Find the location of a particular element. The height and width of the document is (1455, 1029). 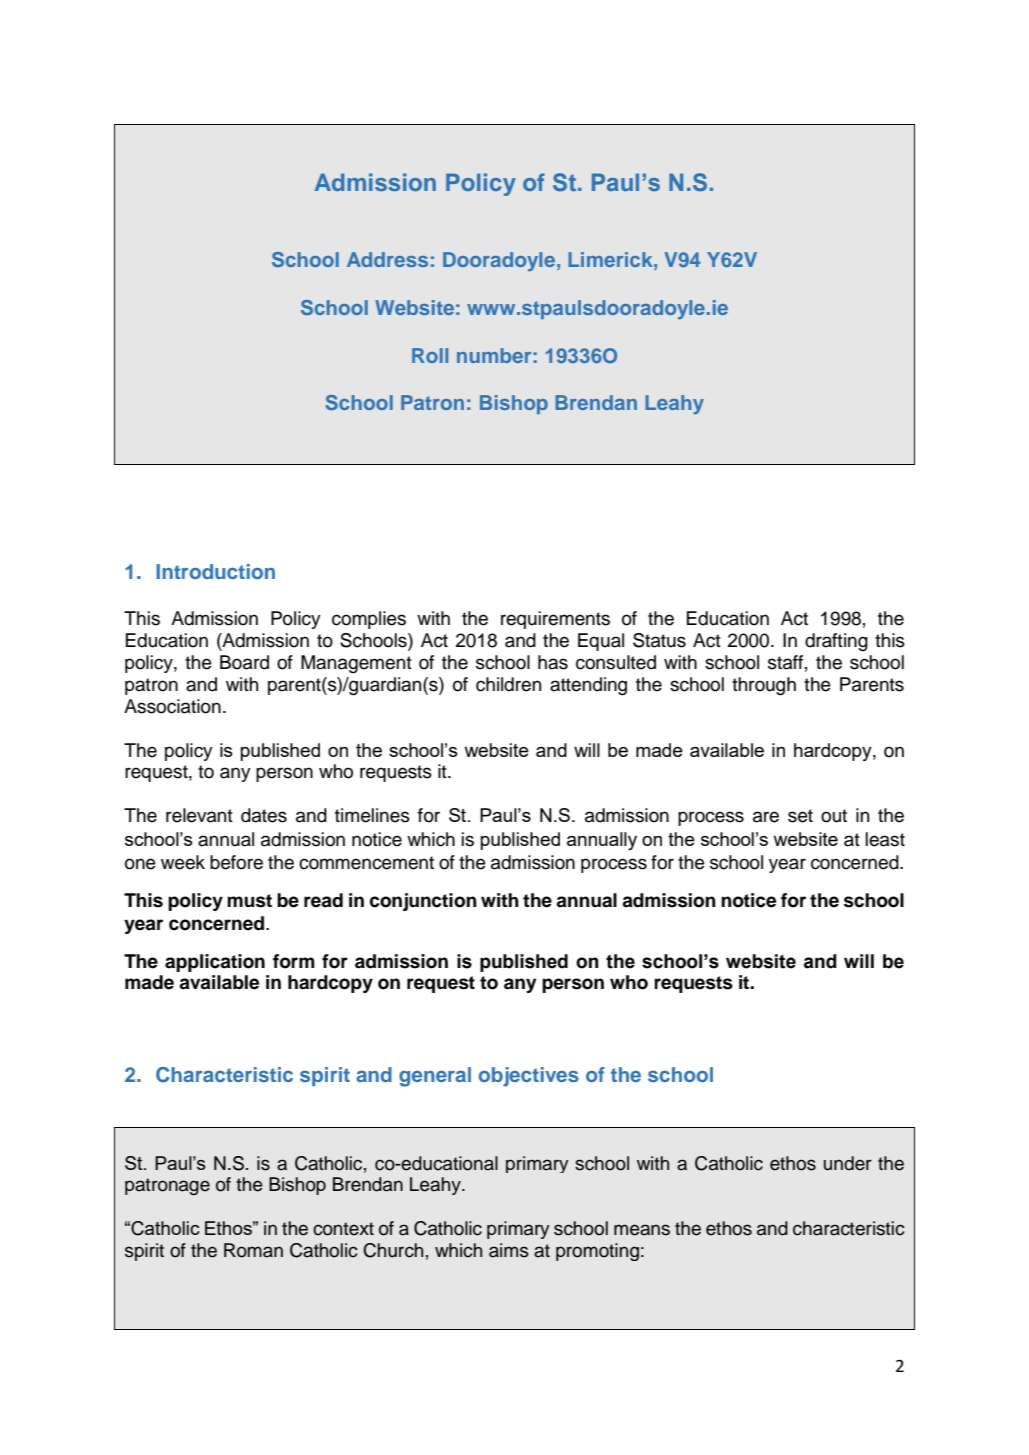

Roman is located at coordinates (253, 1250).
